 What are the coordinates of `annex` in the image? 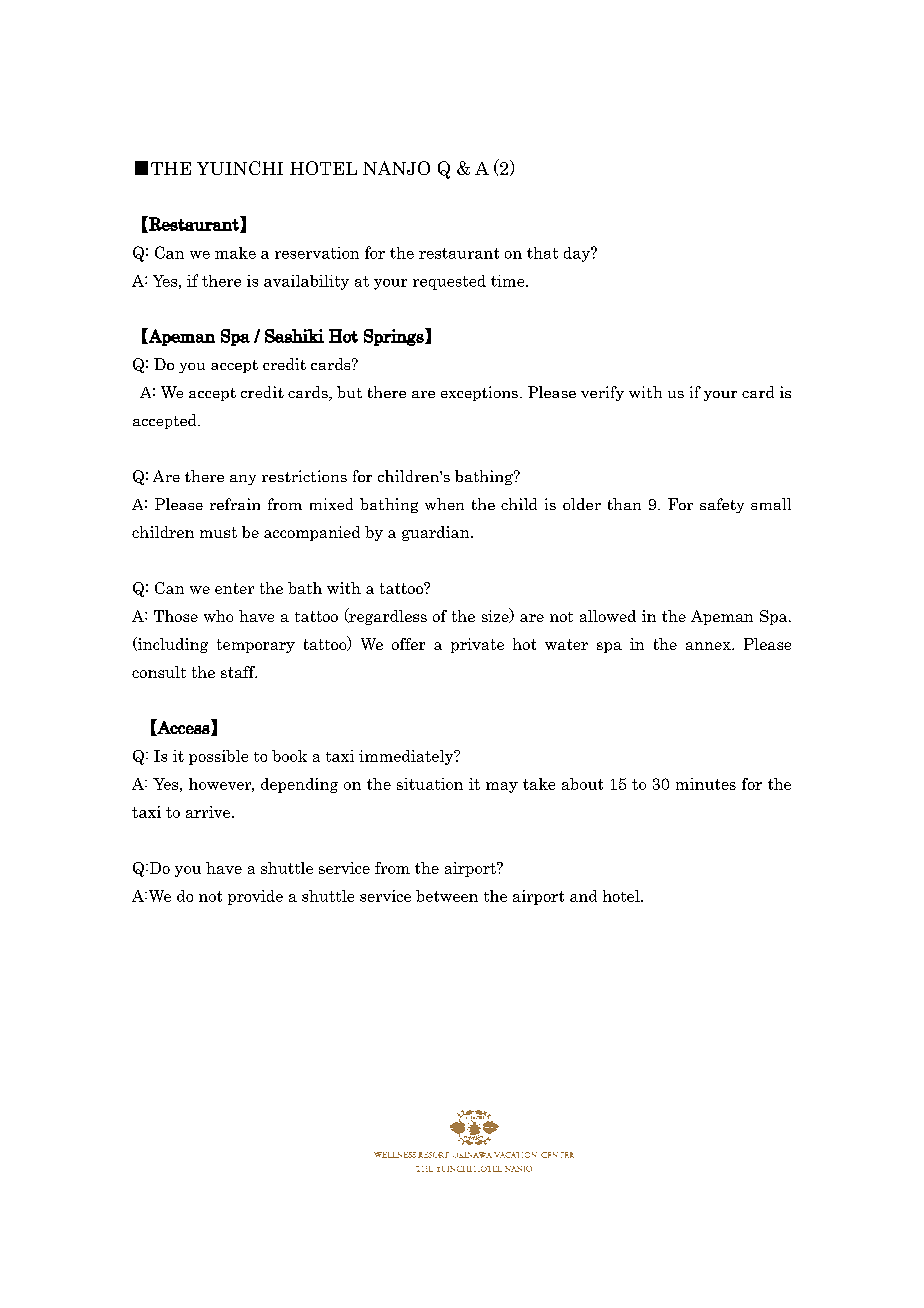 It's located at (709, 646).
